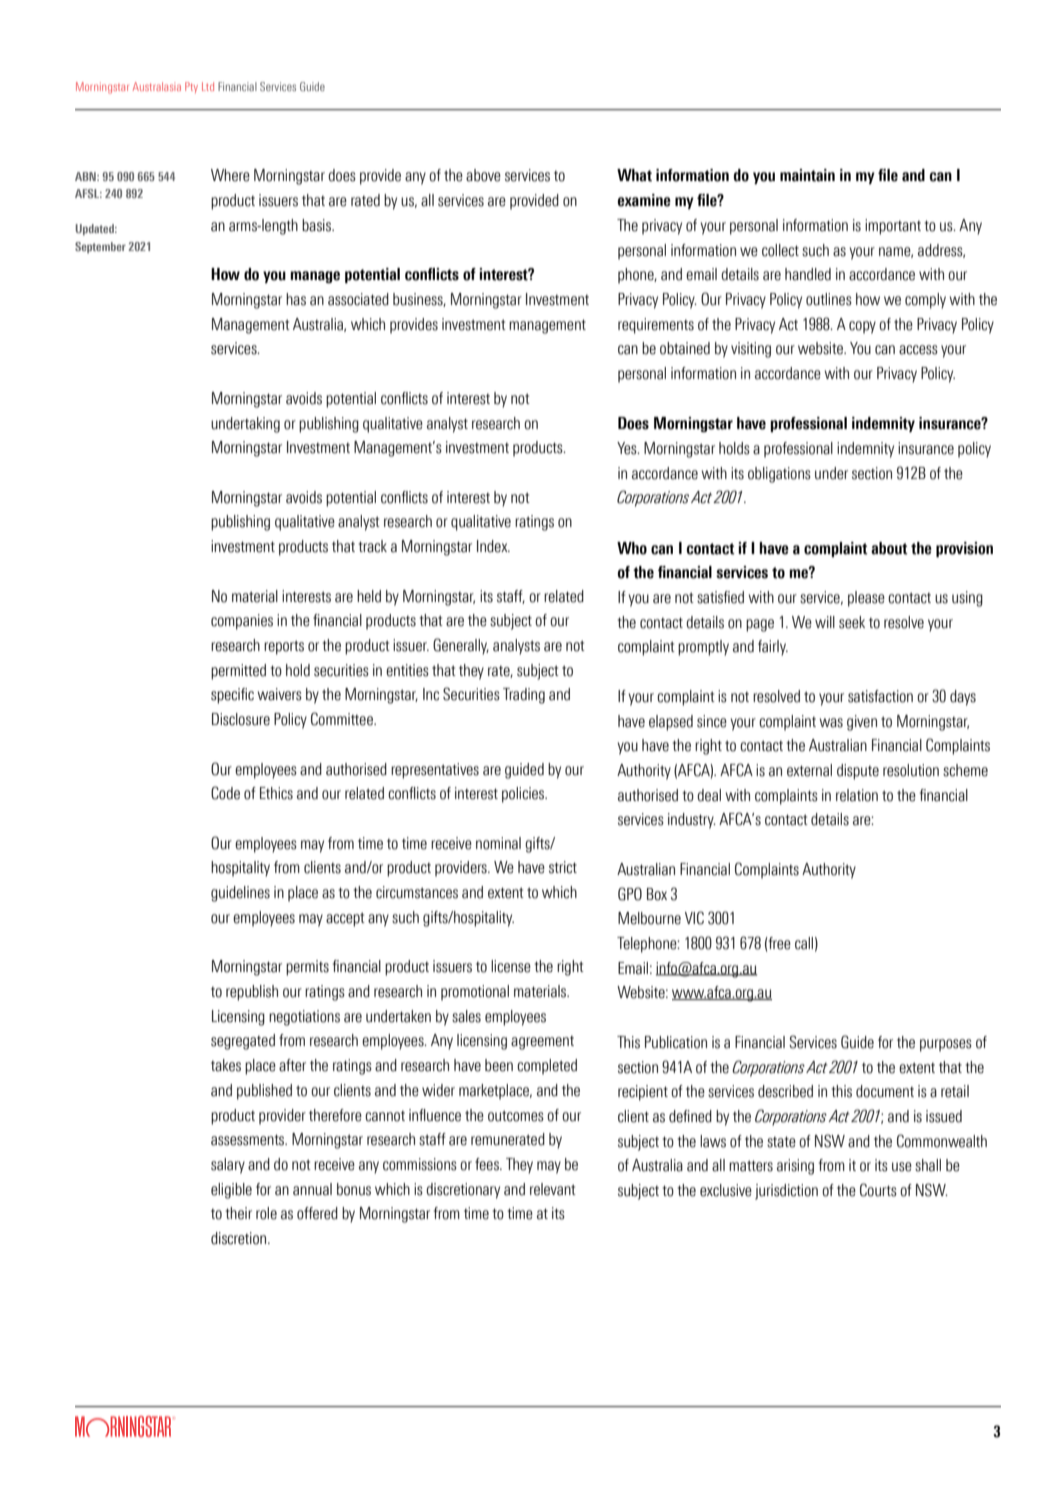 The width and height of the page is (1051, 1486). What do you see at coordinates (373, 546) in the page?
I see `track` at bounding box center [373, 546].
